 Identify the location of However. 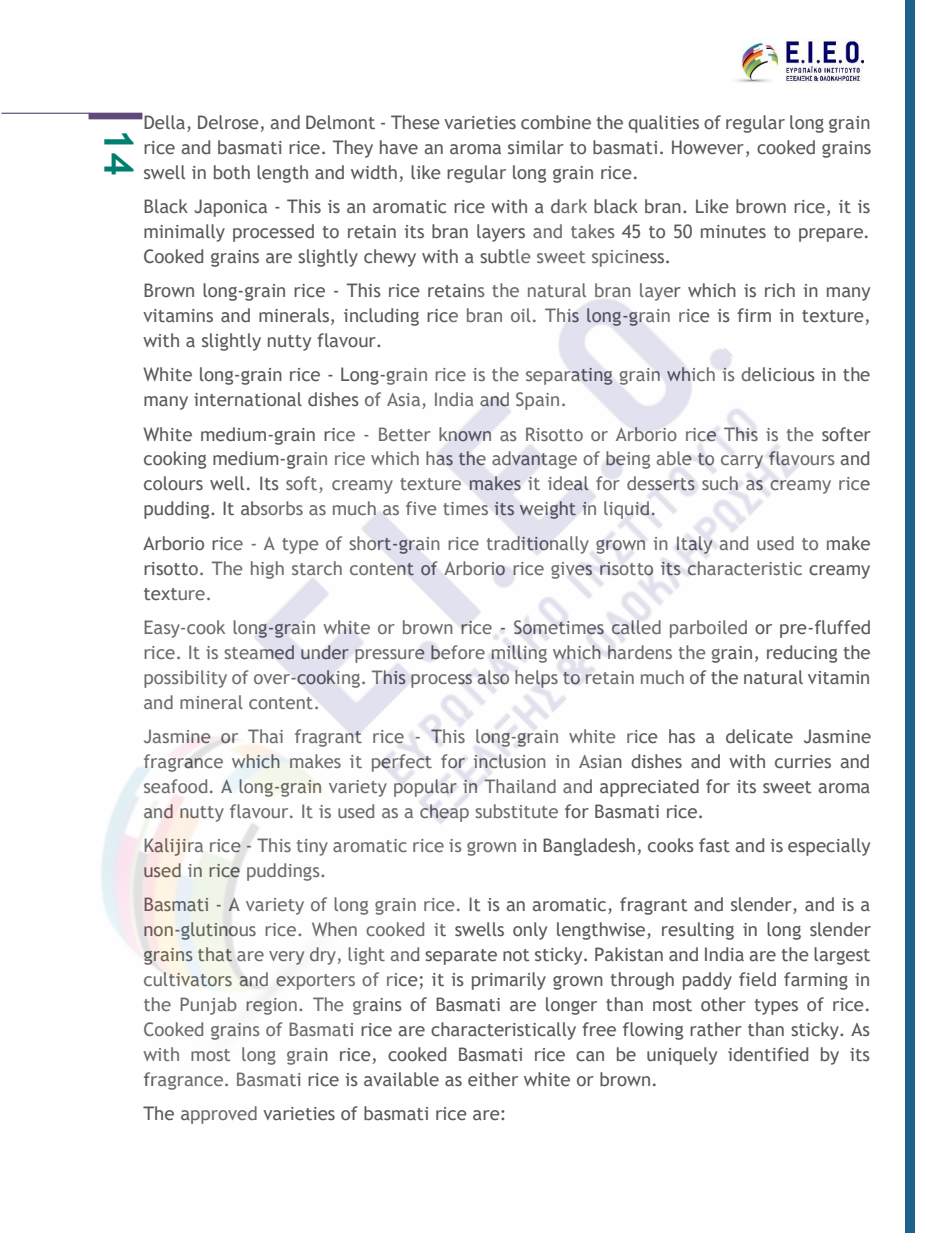
(708, 147).
